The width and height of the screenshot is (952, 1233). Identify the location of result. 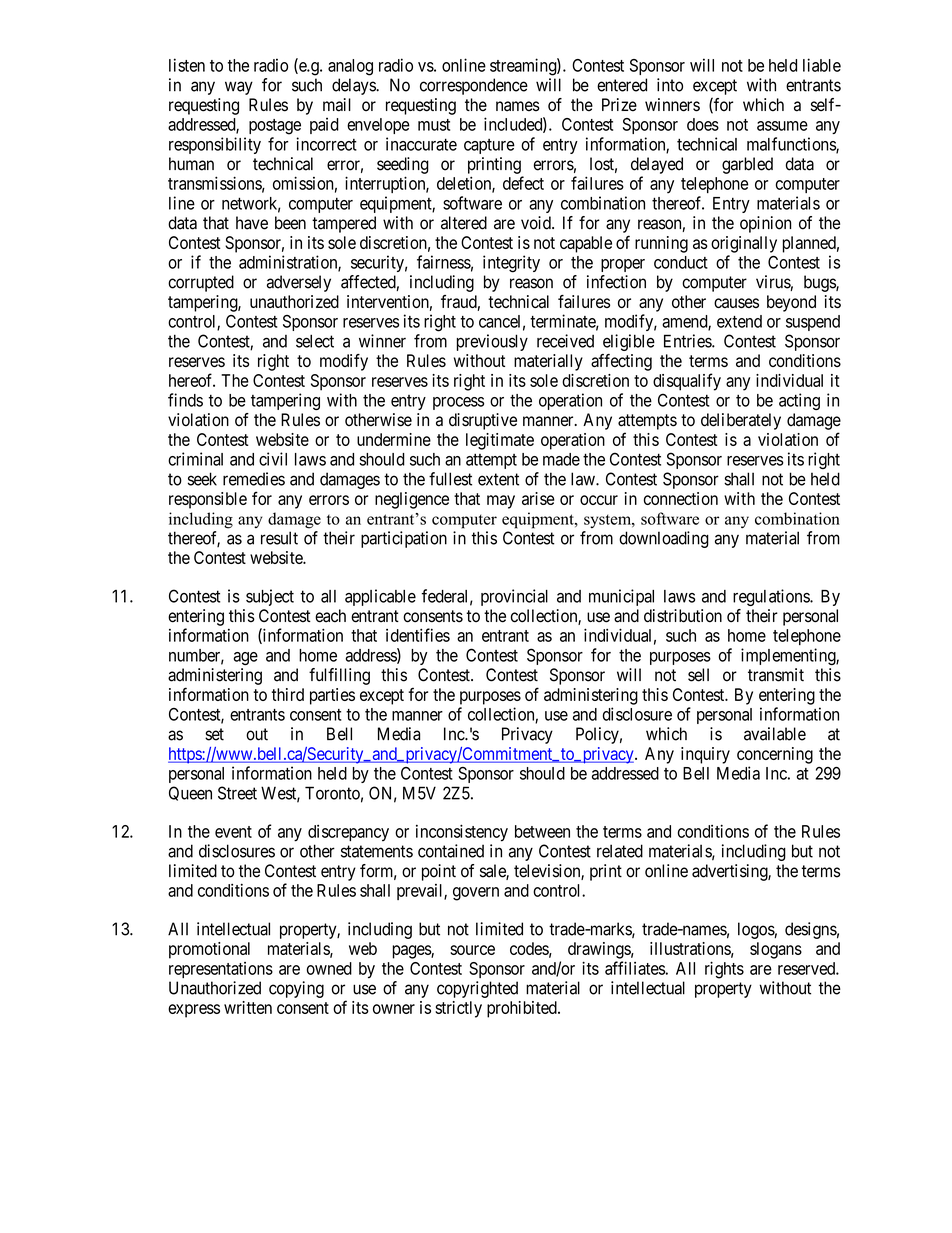
(279, 538).
